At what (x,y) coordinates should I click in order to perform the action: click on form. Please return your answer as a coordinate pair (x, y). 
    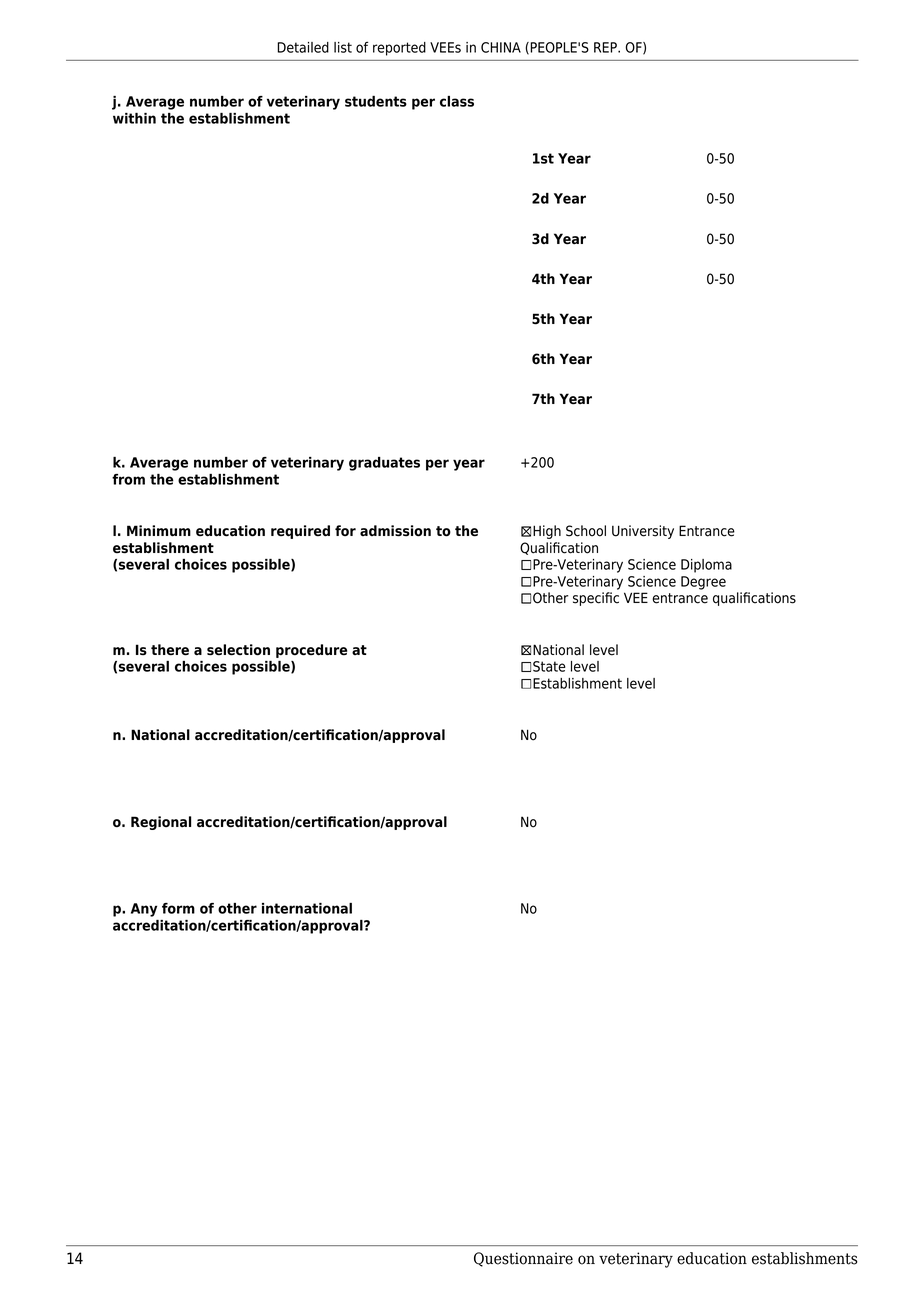
    Looking at the image, I should click on (178, 908).
